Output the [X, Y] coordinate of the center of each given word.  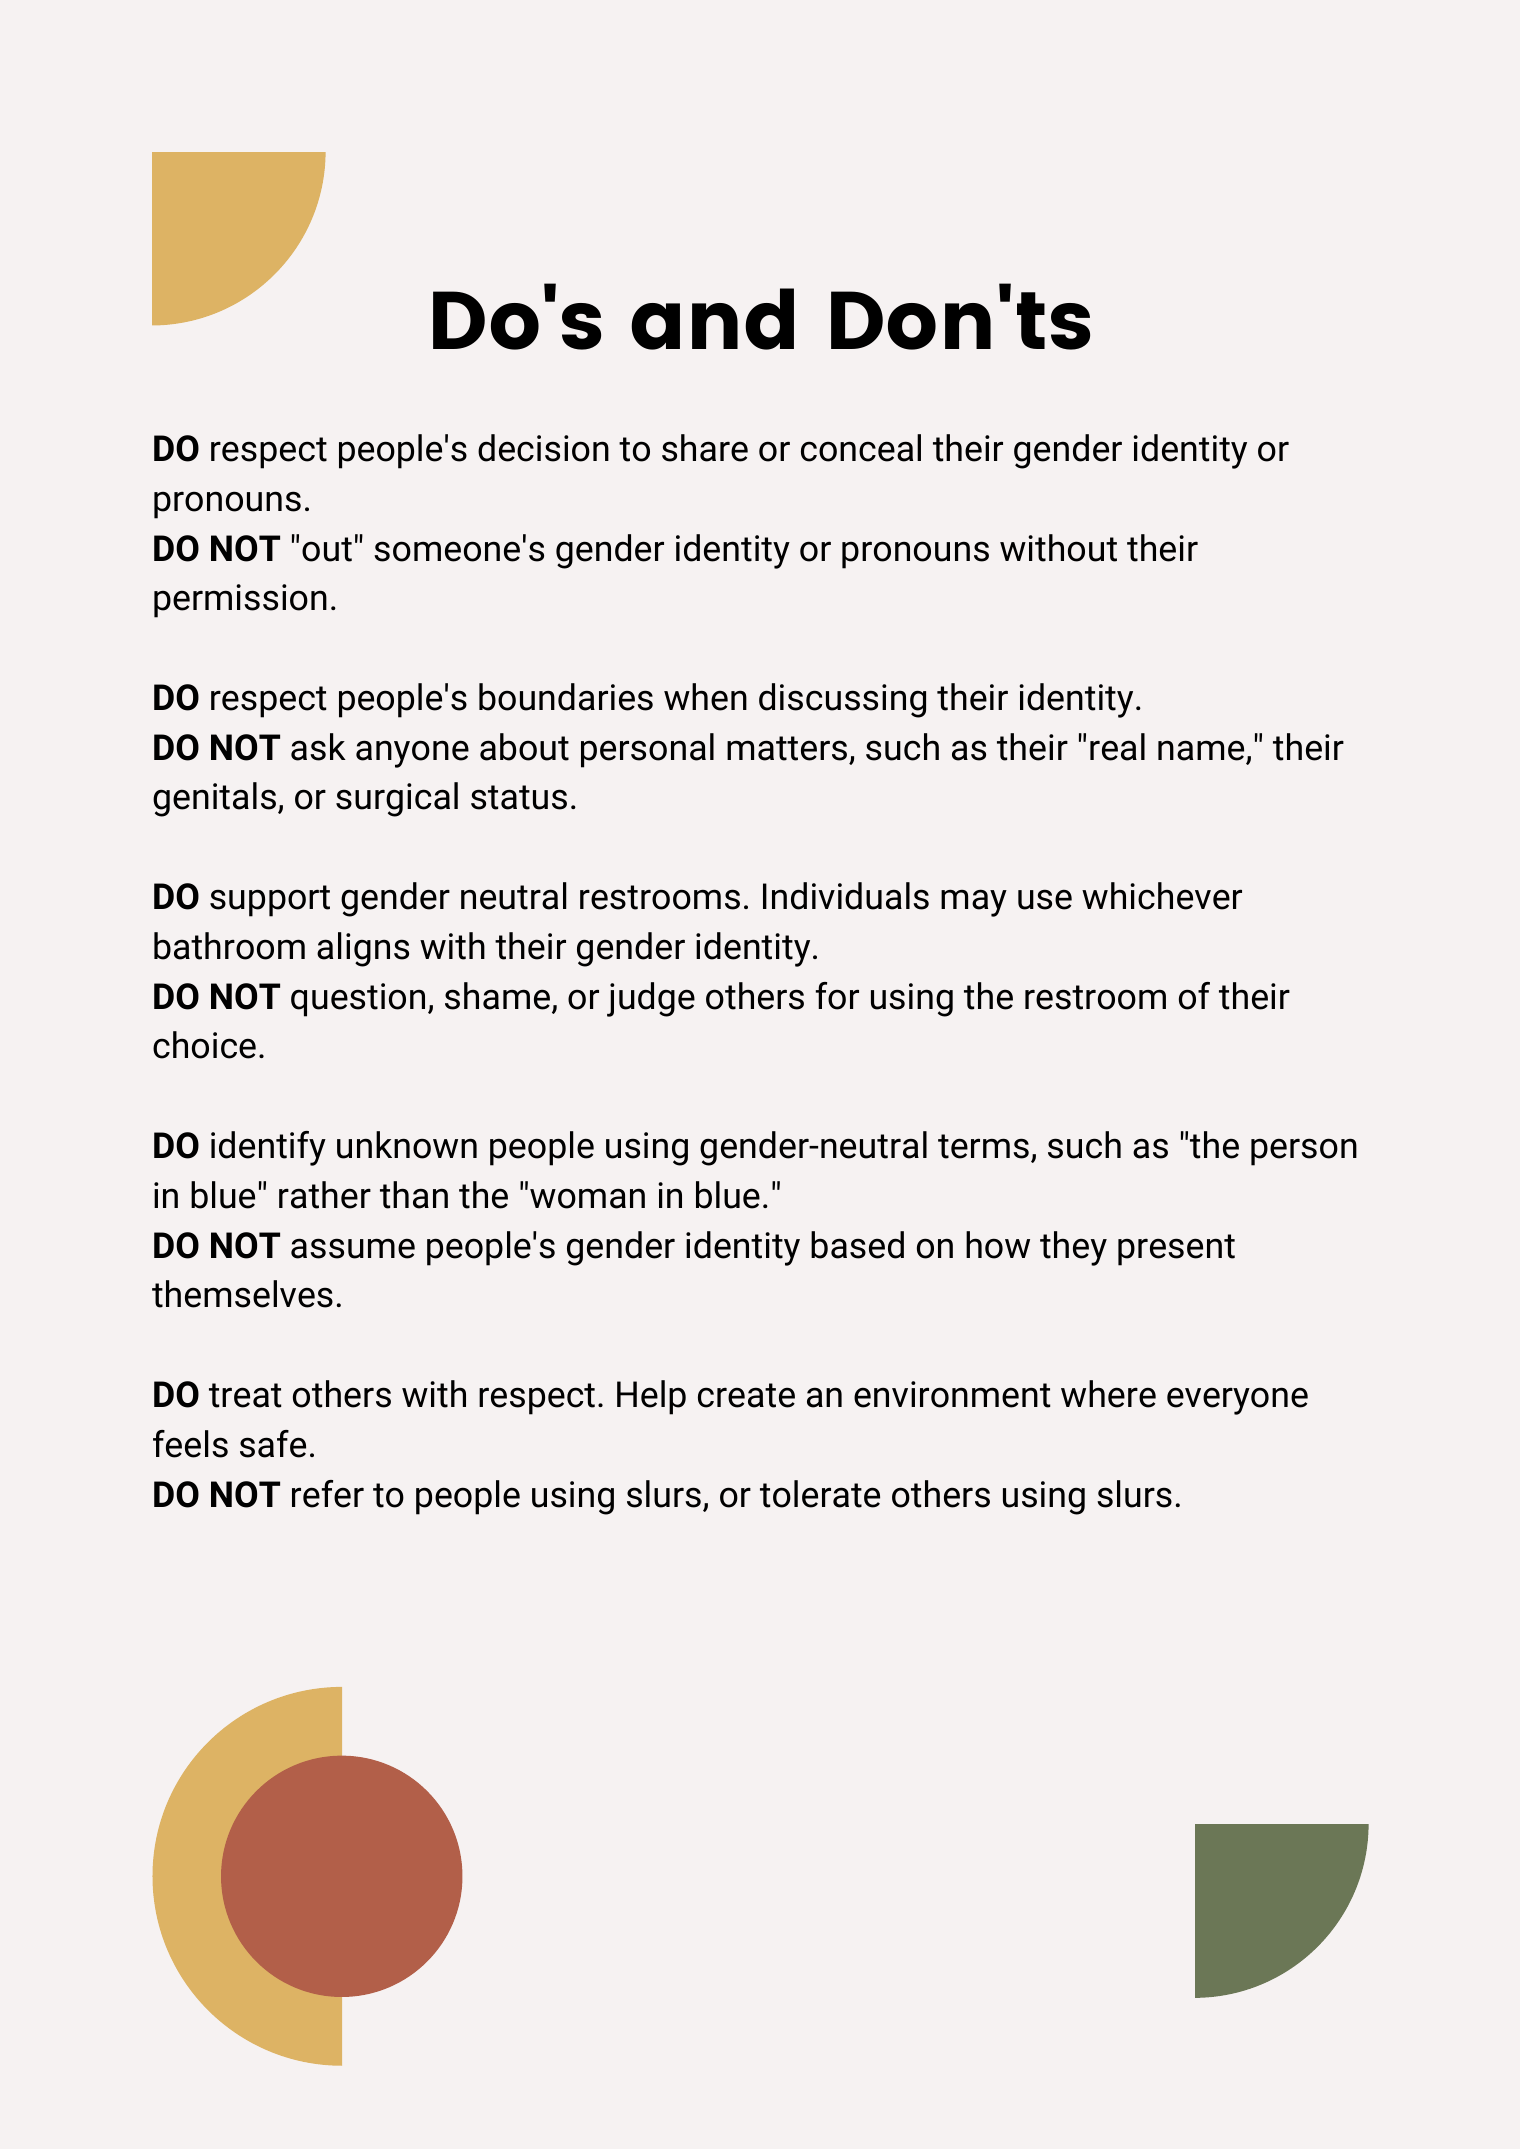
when [705, 697]
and [712, 319]
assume [353, 1248]
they [1073, 1248]
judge [651, 999]
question [358, 1000]
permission [240, 601]
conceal [861, 448]
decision [543, 448]
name [1202, 751]
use [1045, 899]
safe [273, 1444]
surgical [397, 799]
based [857, 1245]
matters [787, 748]
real [1117, 747]
